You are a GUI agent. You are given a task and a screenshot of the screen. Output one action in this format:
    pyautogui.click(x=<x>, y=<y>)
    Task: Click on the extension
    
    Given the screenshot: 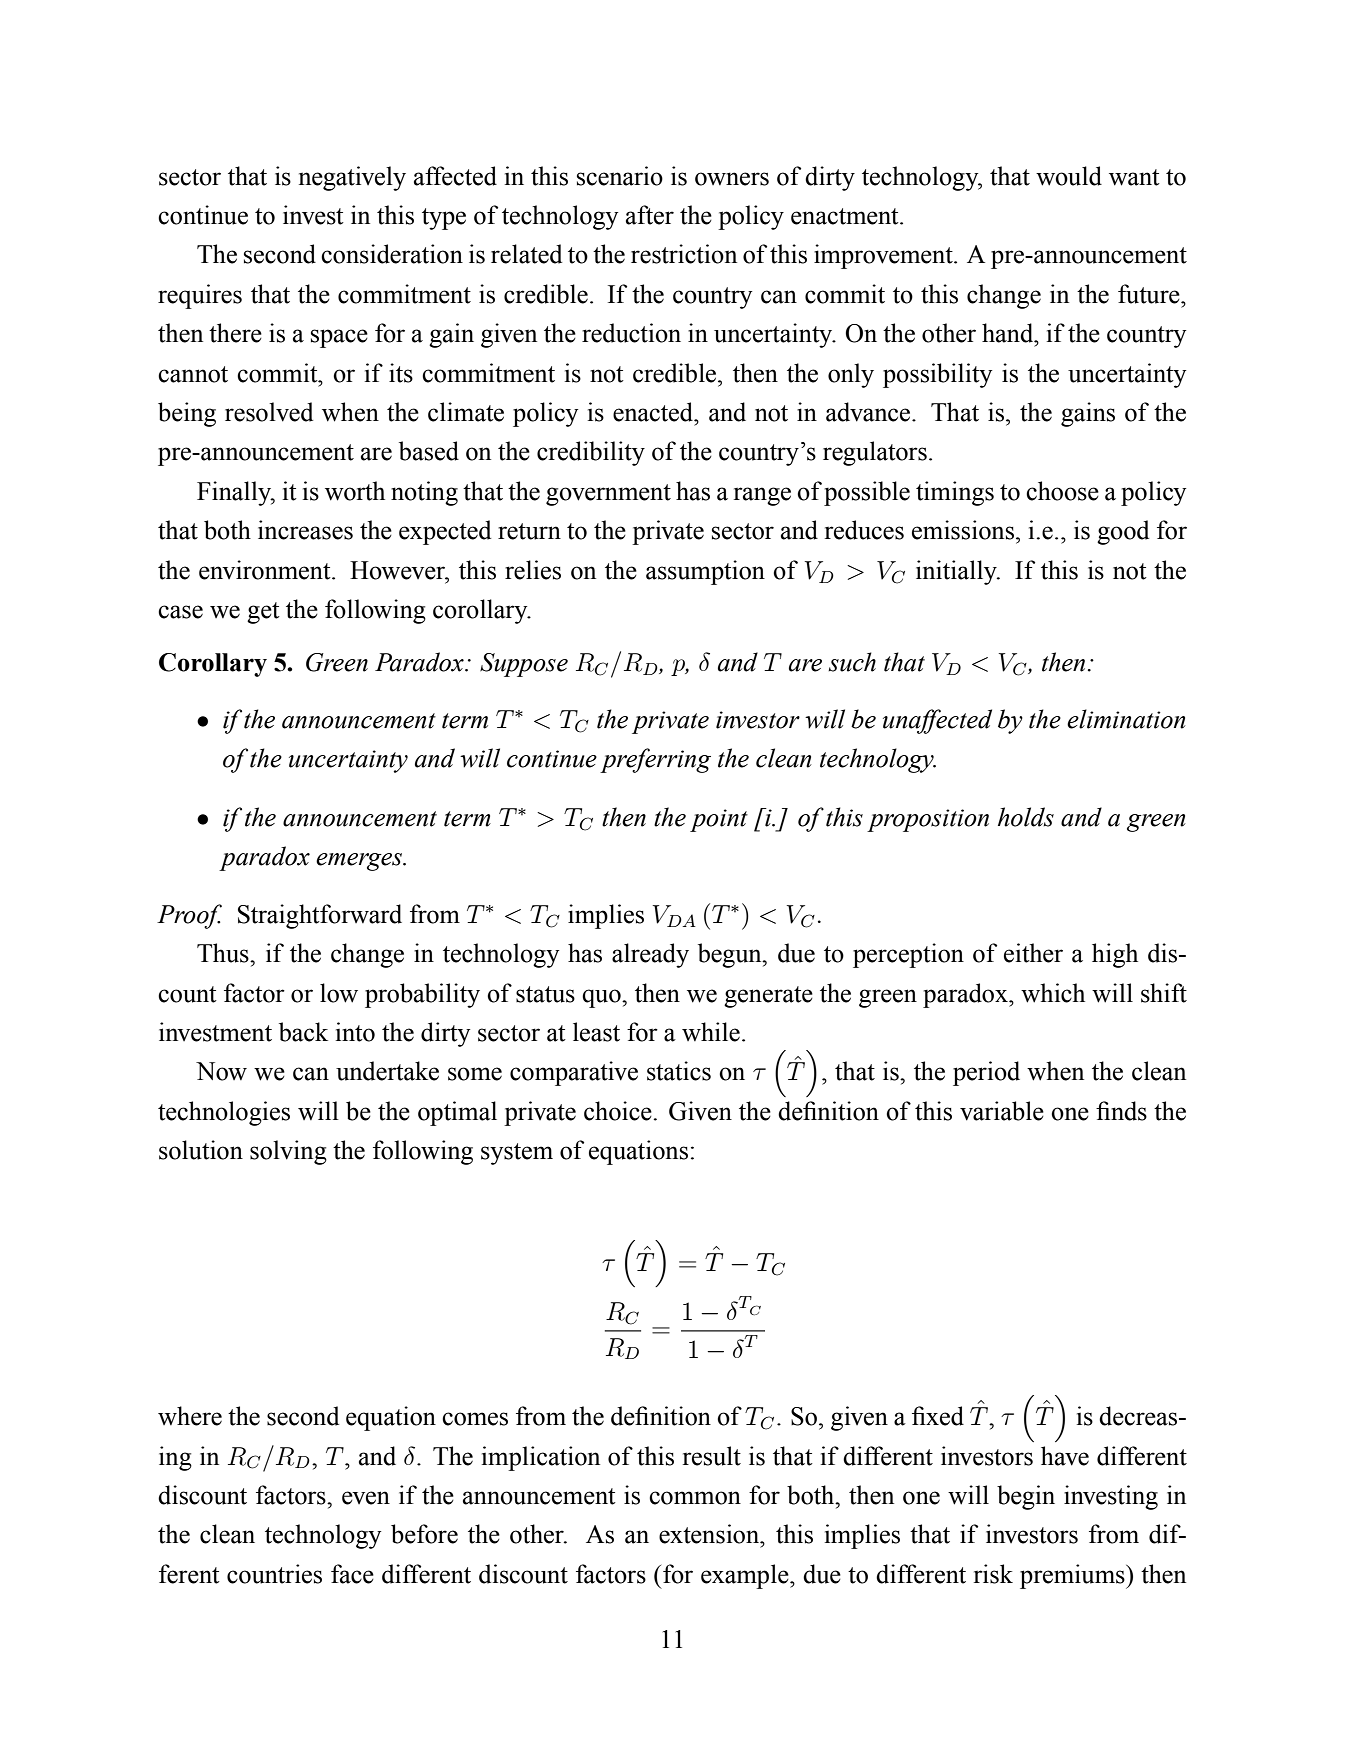 What is the action you would take?
    pyautogui.click(x=710, y=1534)
